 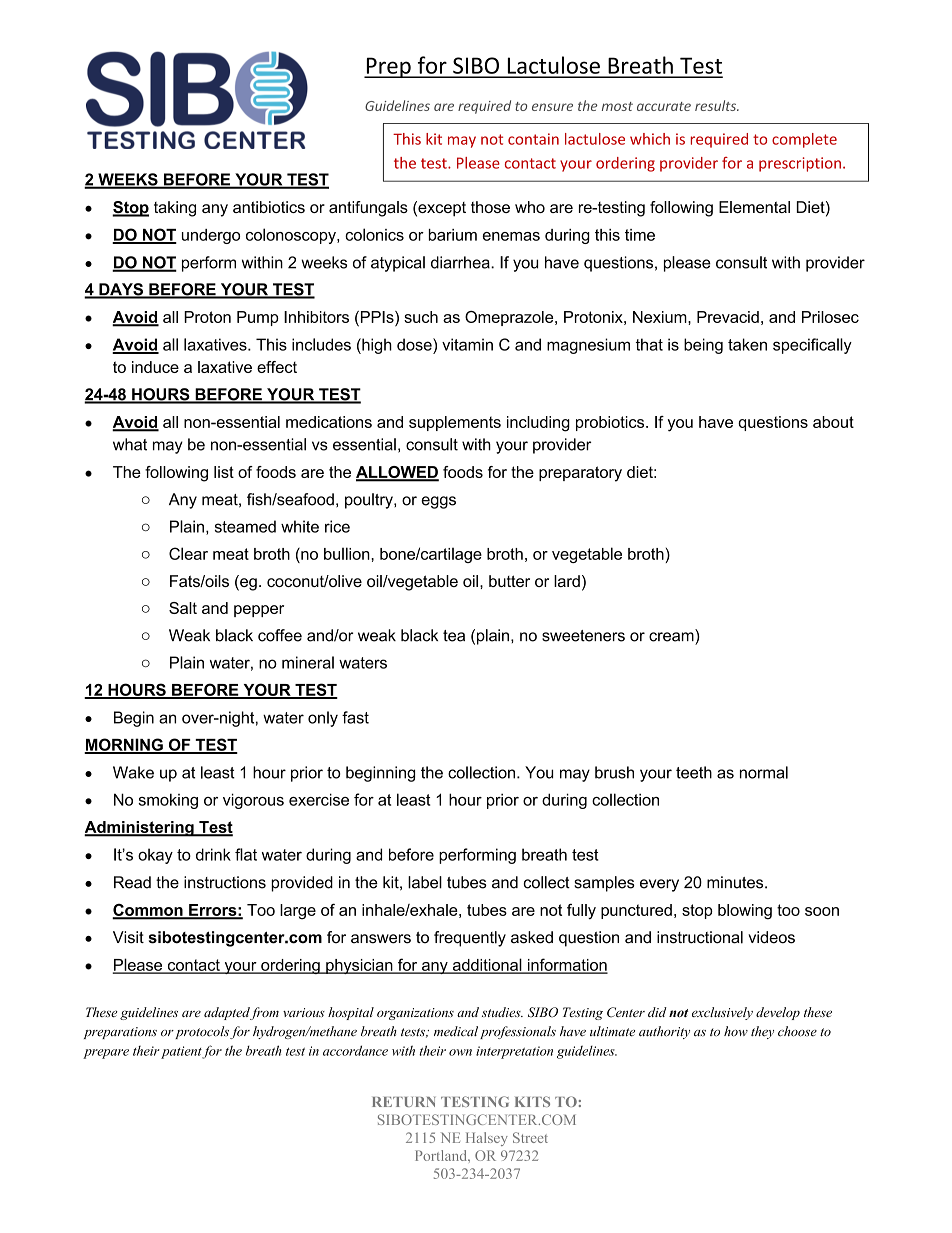 I want to click on patient, so click(x=182, y=1052).
